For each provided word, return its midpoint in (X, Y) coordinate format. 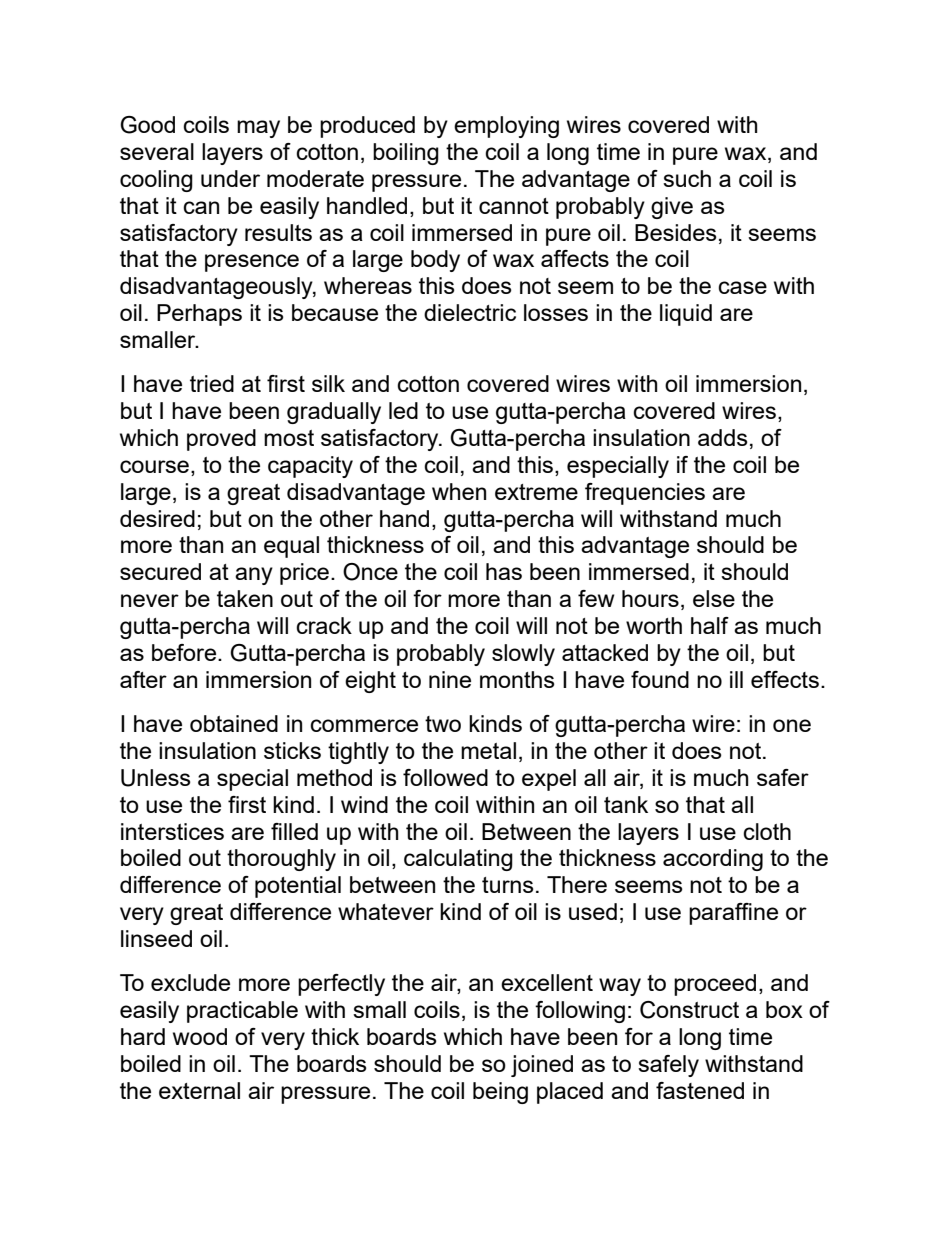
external (199, 1090)
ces (206, 833)
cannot (514, 206)
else (714, 598)
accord (697, 857)
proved (221, 440)
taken (245, 598)
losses (556, 312)
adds (723, 437)
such (687, 178)
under (230, 178)
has (504, 571)
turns (508, 885)
